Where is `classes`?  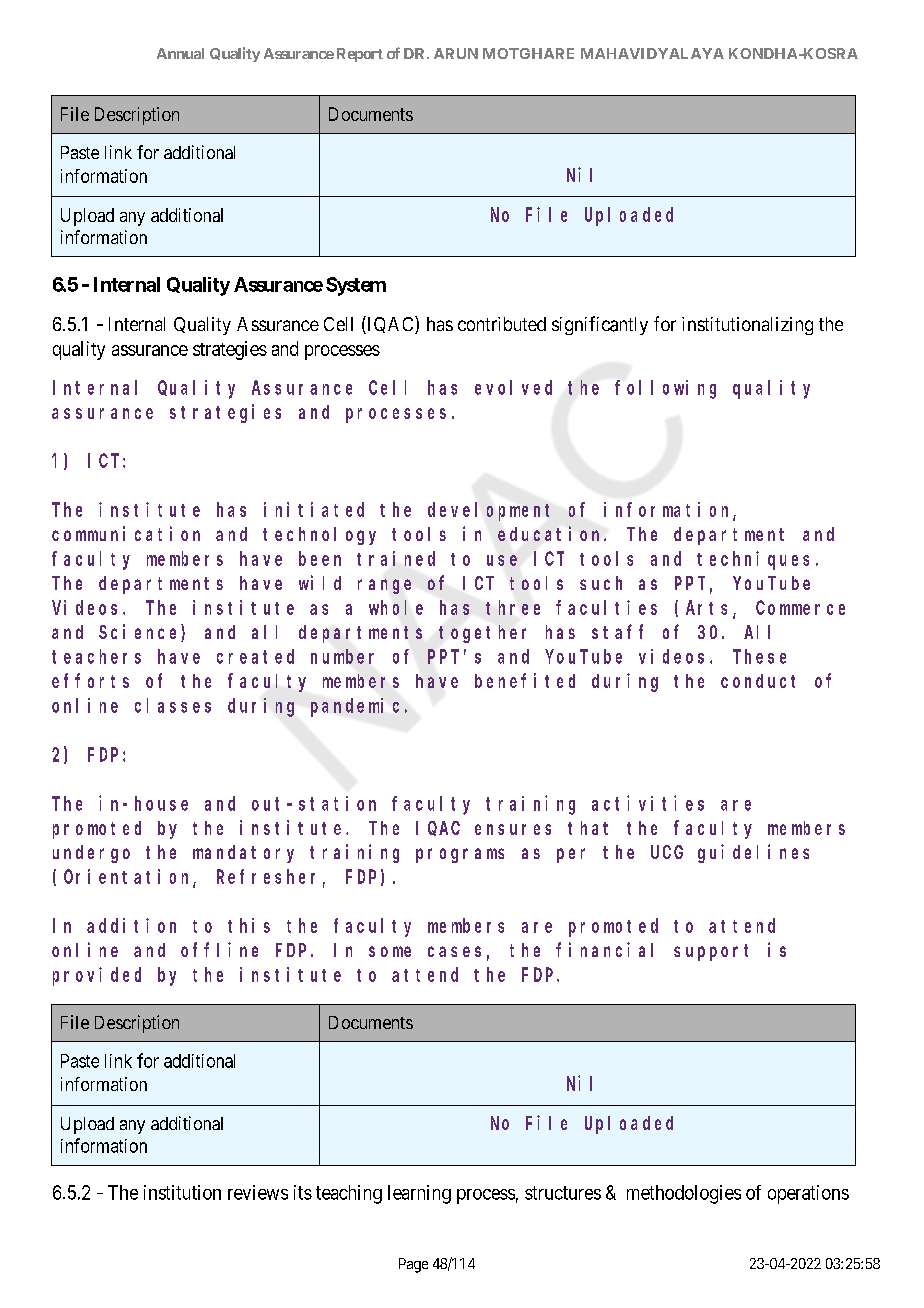 classes is located at coordinates (173, 705).
